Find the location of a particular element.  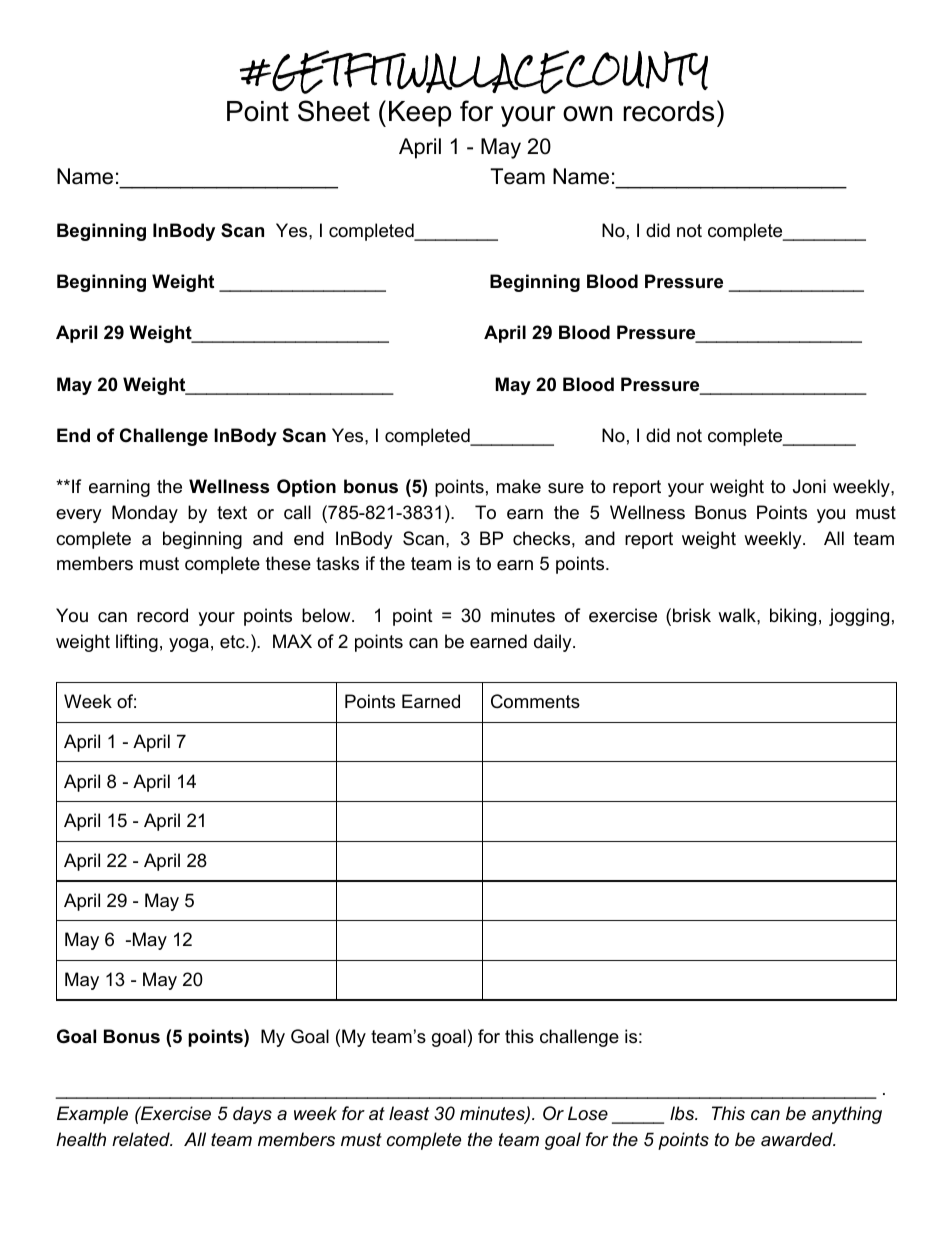

awarded is located at coordinates (798, 1139).
